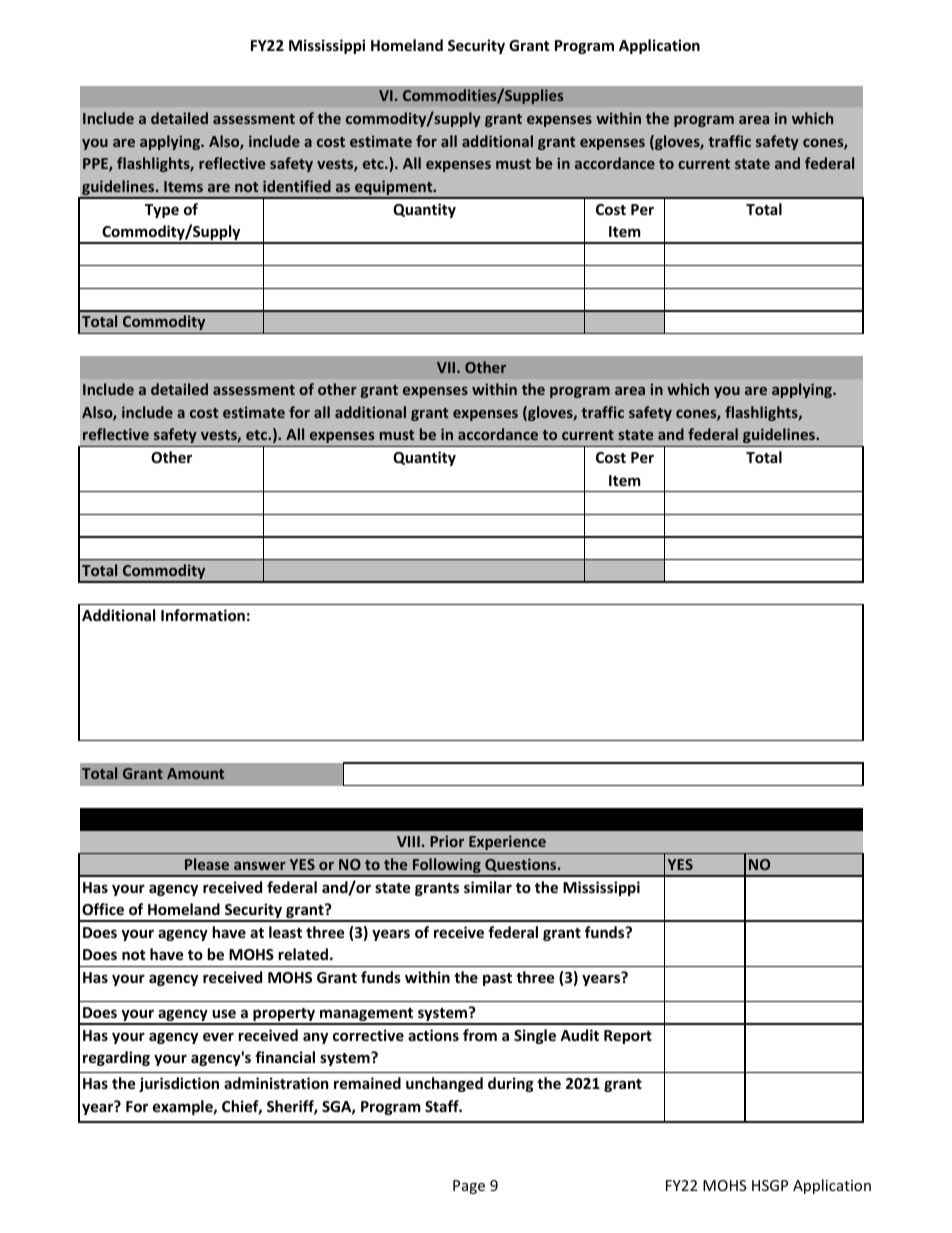  Describe the element at coordinates (179, 1084) in the screenshot. I see `jurisdiction` at that location.
